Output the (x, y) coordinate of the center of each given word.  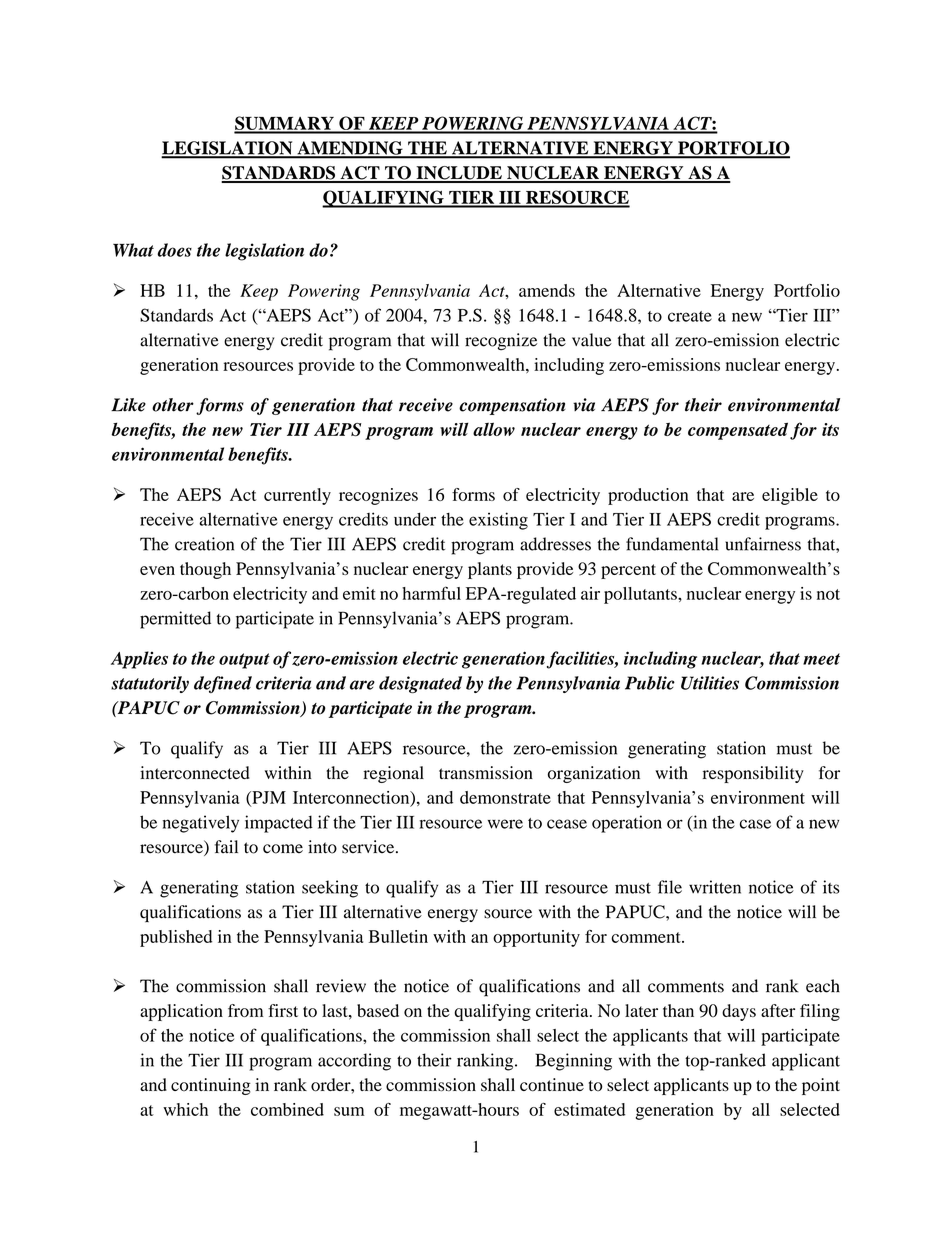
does (174, 250)
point (821, 1086)
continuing (211, 1086)
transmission (486, 773)
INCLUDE (459, 174)
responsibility (753, 774)
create (690, 316)
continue (552, 1085)
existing (498, 521)
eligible (790, 496)
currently (297, 496)
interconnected (195, 773)
